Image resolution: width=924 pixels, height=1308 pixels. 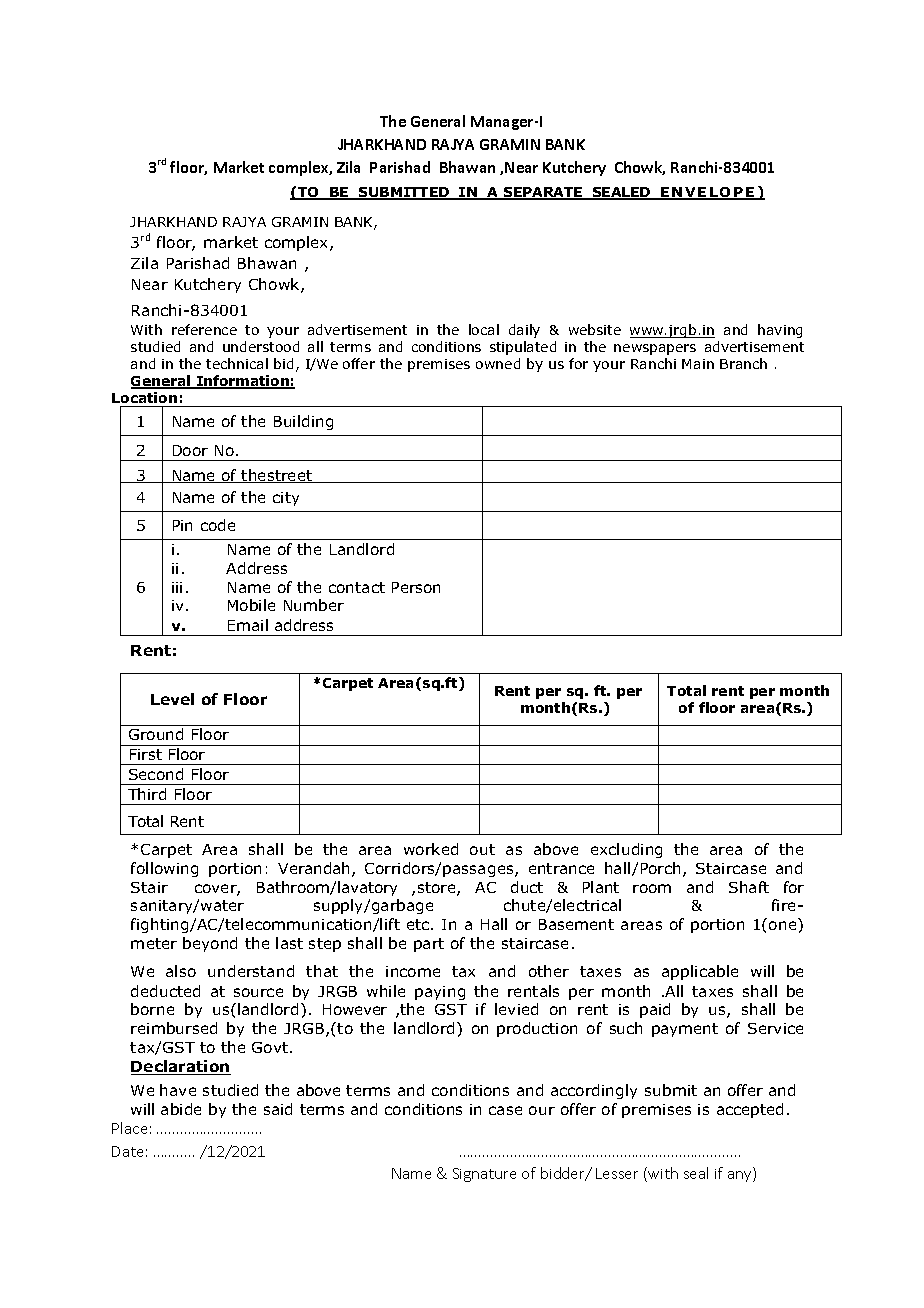 What do you see at coordinates (543, 193) in the image?
I see `SEPARATE` at bounding box center [543, 193].
